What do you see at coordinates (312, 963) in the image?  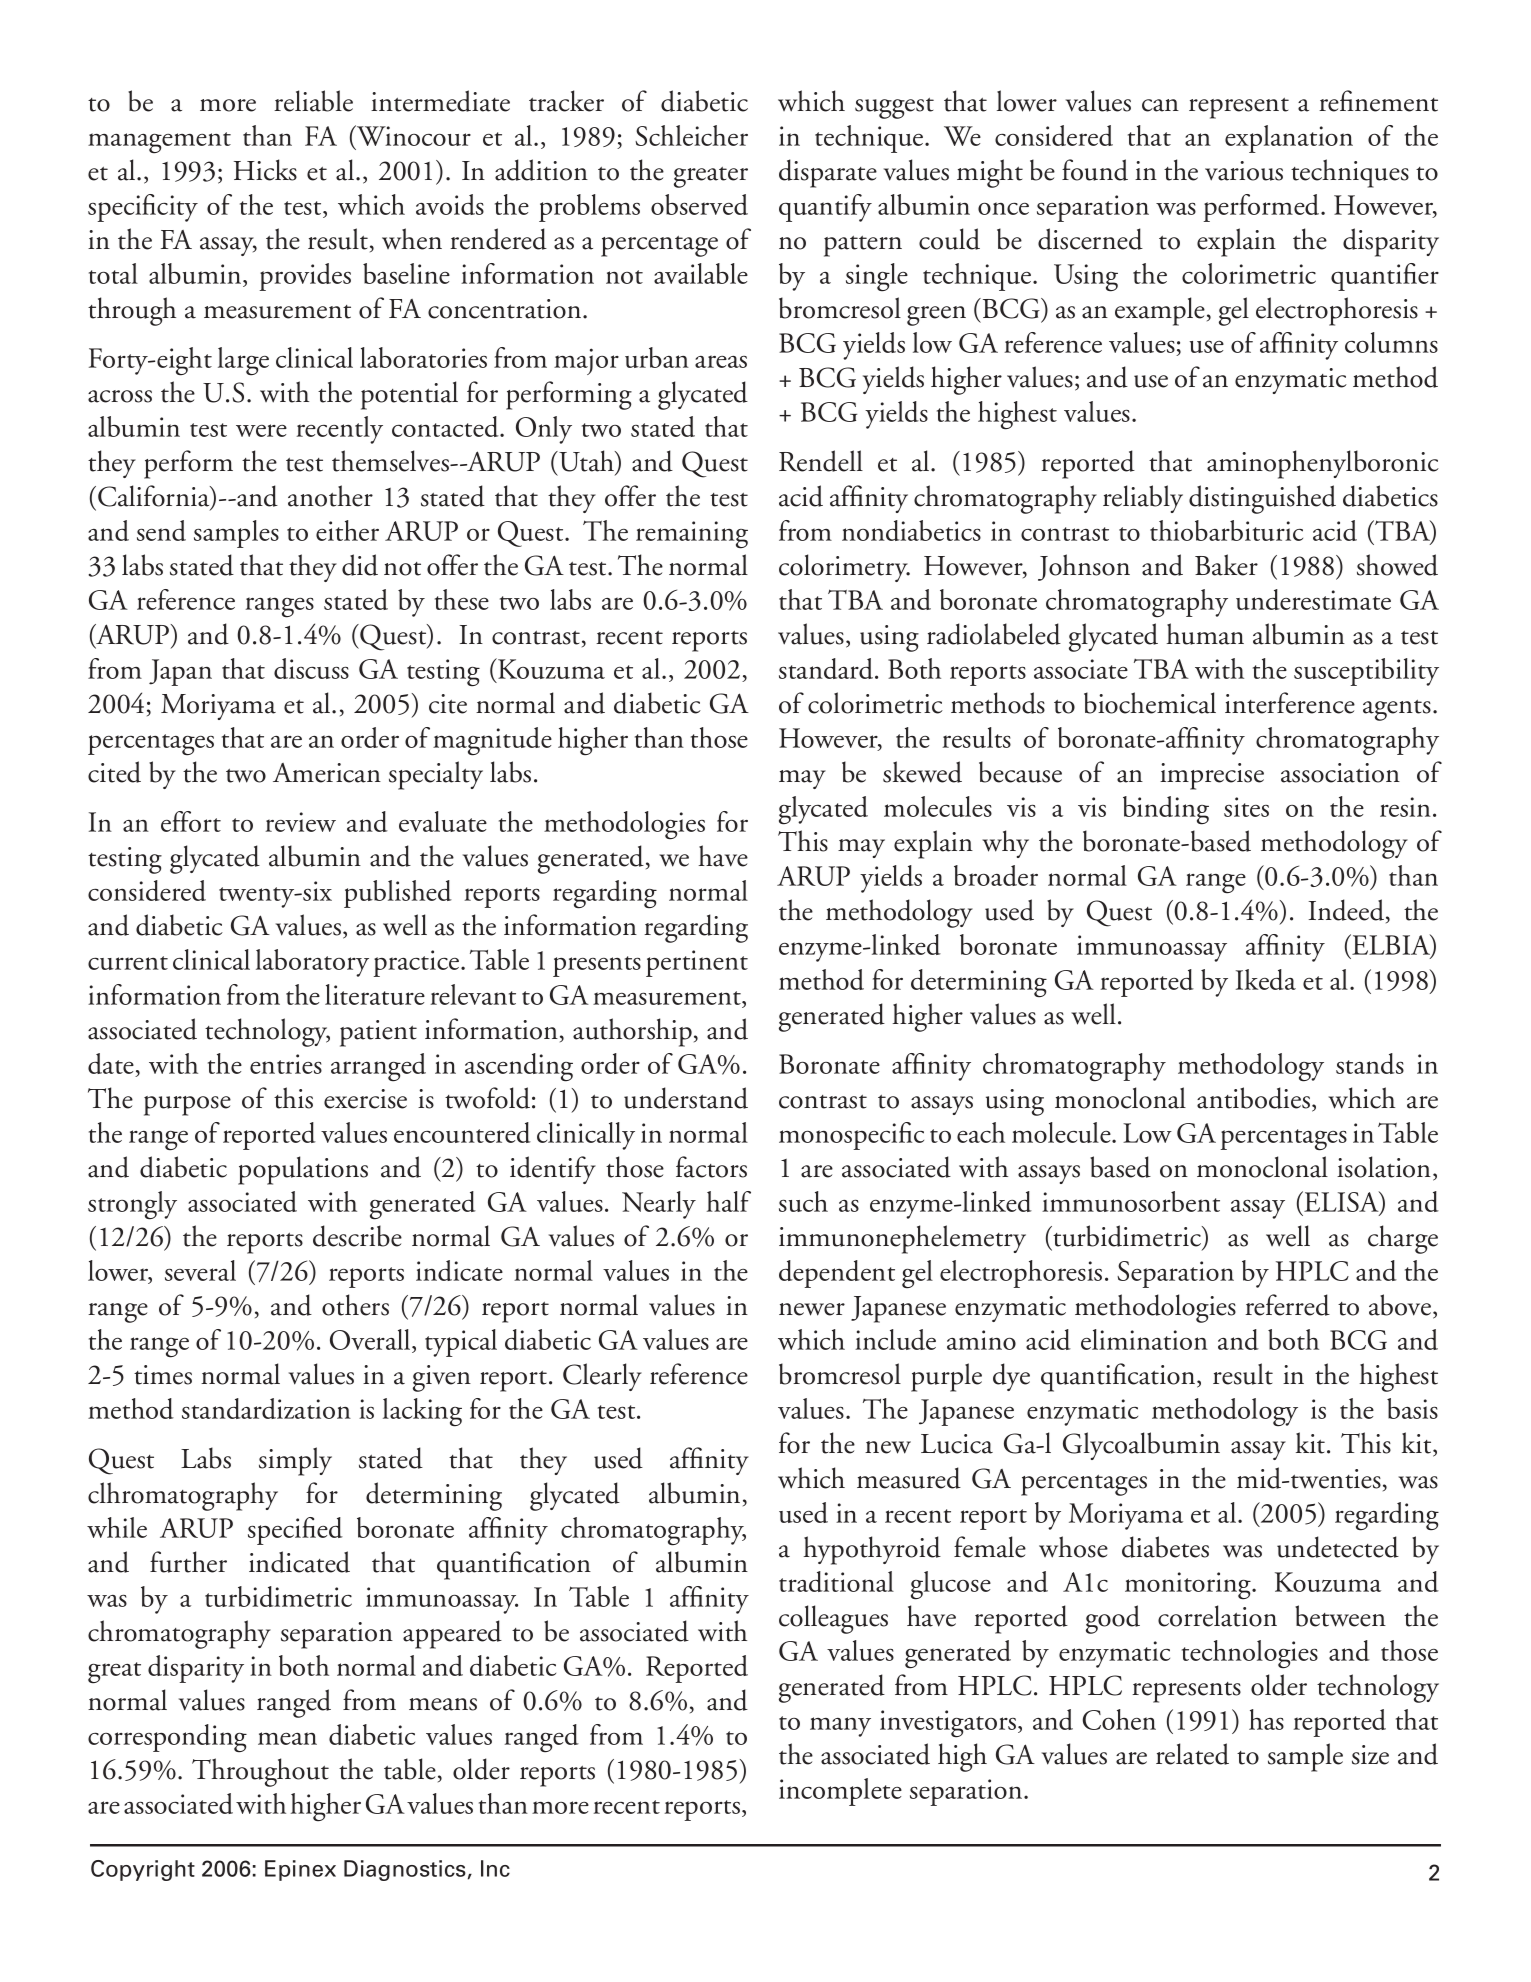 I see `laboratory` at bounding box center [312, 963].
